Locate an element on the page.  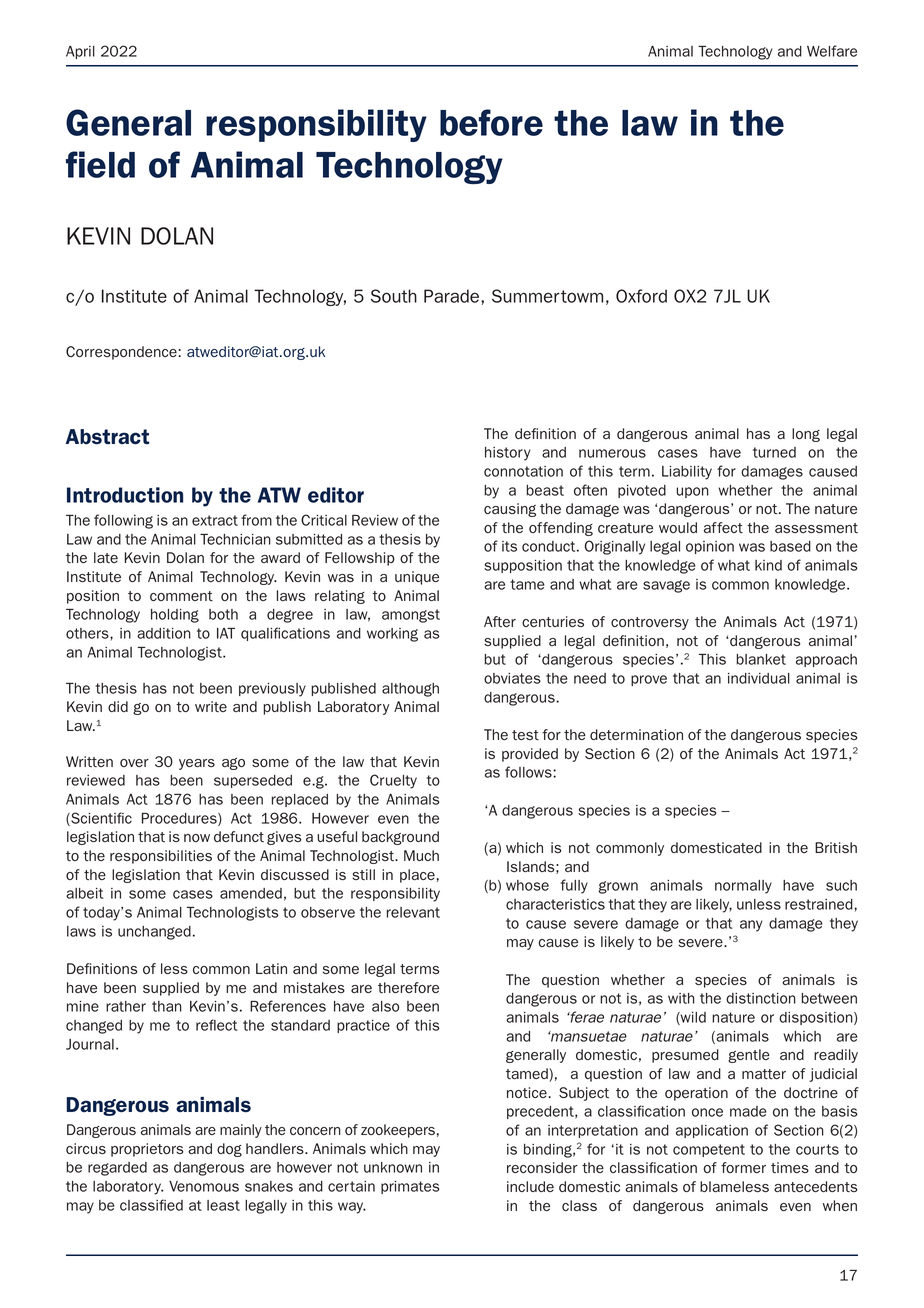
addition is located at coordinates (164, 633).
